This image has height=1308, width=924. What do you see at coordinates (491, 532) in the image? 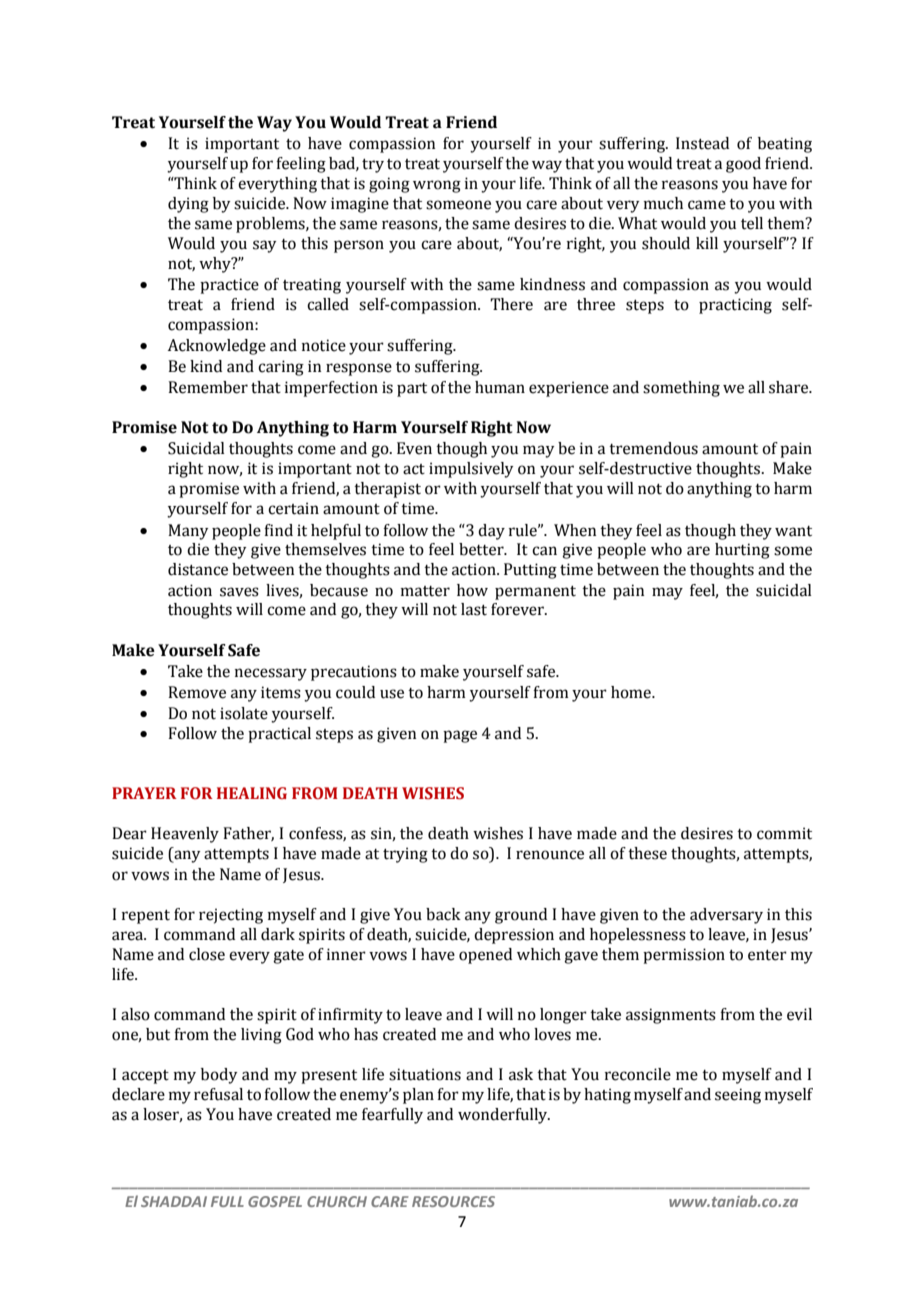
I see `day` at bounding box center [491, 532].
